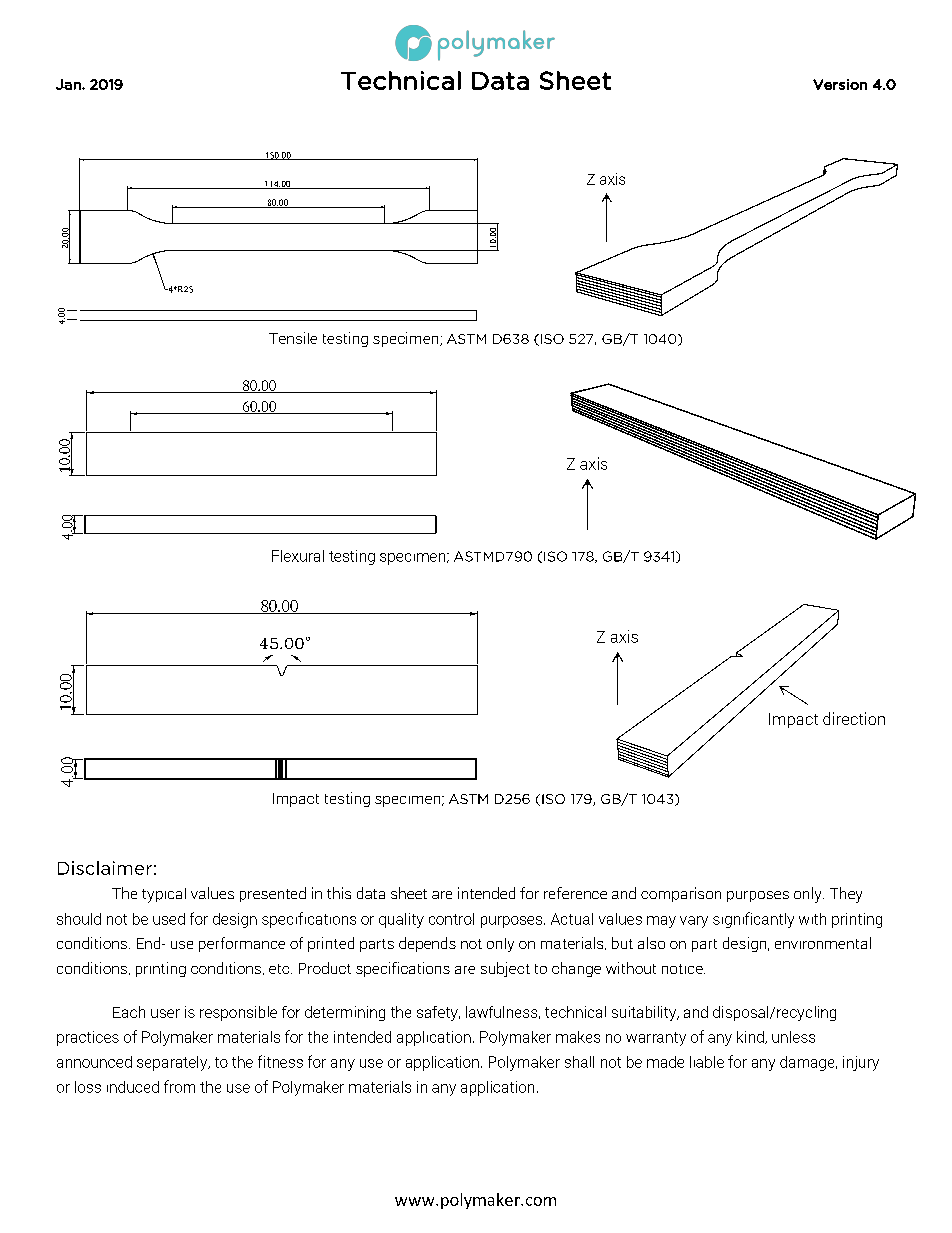 This document has height=1233, width=952. Describe the element at coordinates (438, 1013) in the document. I see `safety` at that location.
